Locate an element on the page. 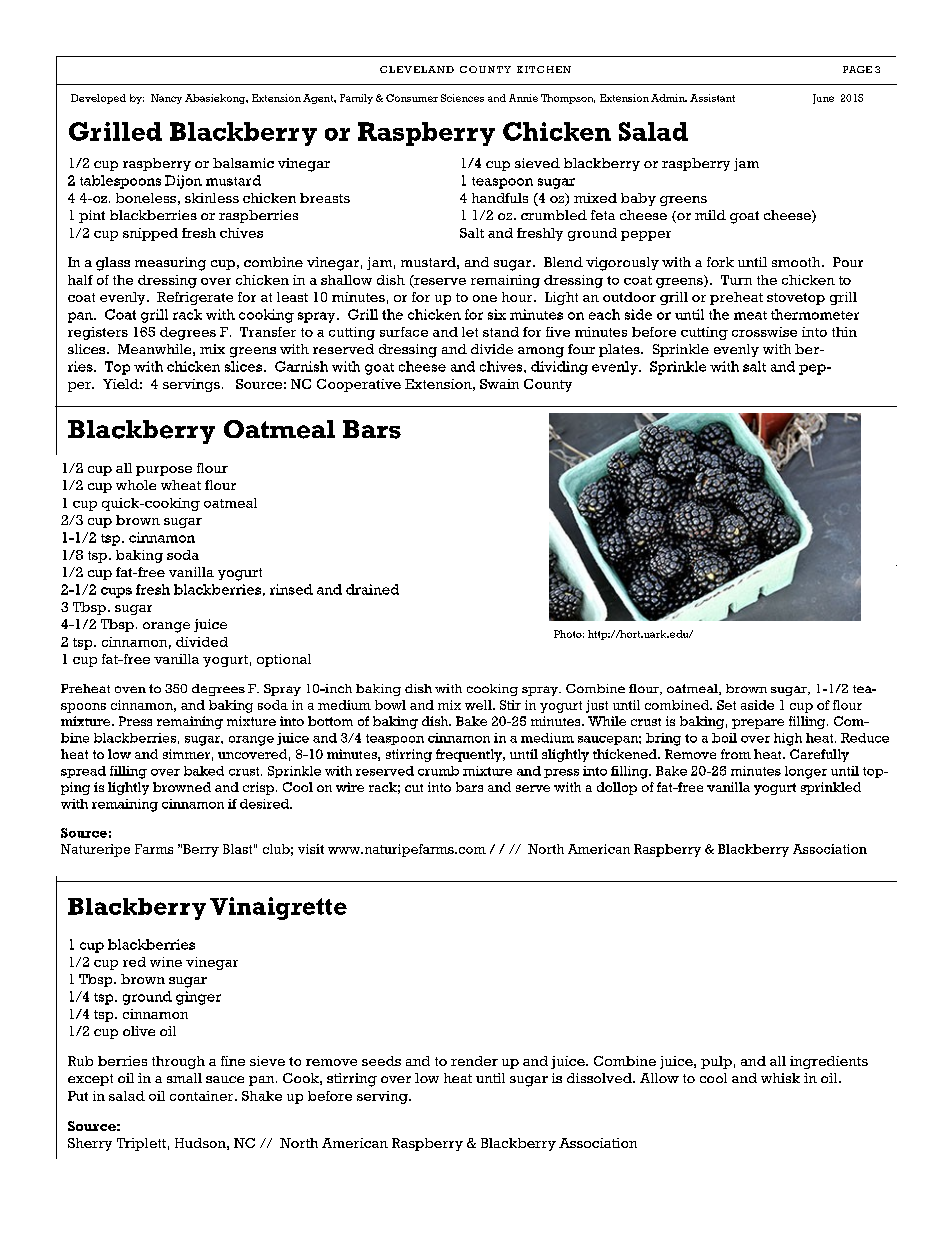  render is located at coordinates (474, 1061).
